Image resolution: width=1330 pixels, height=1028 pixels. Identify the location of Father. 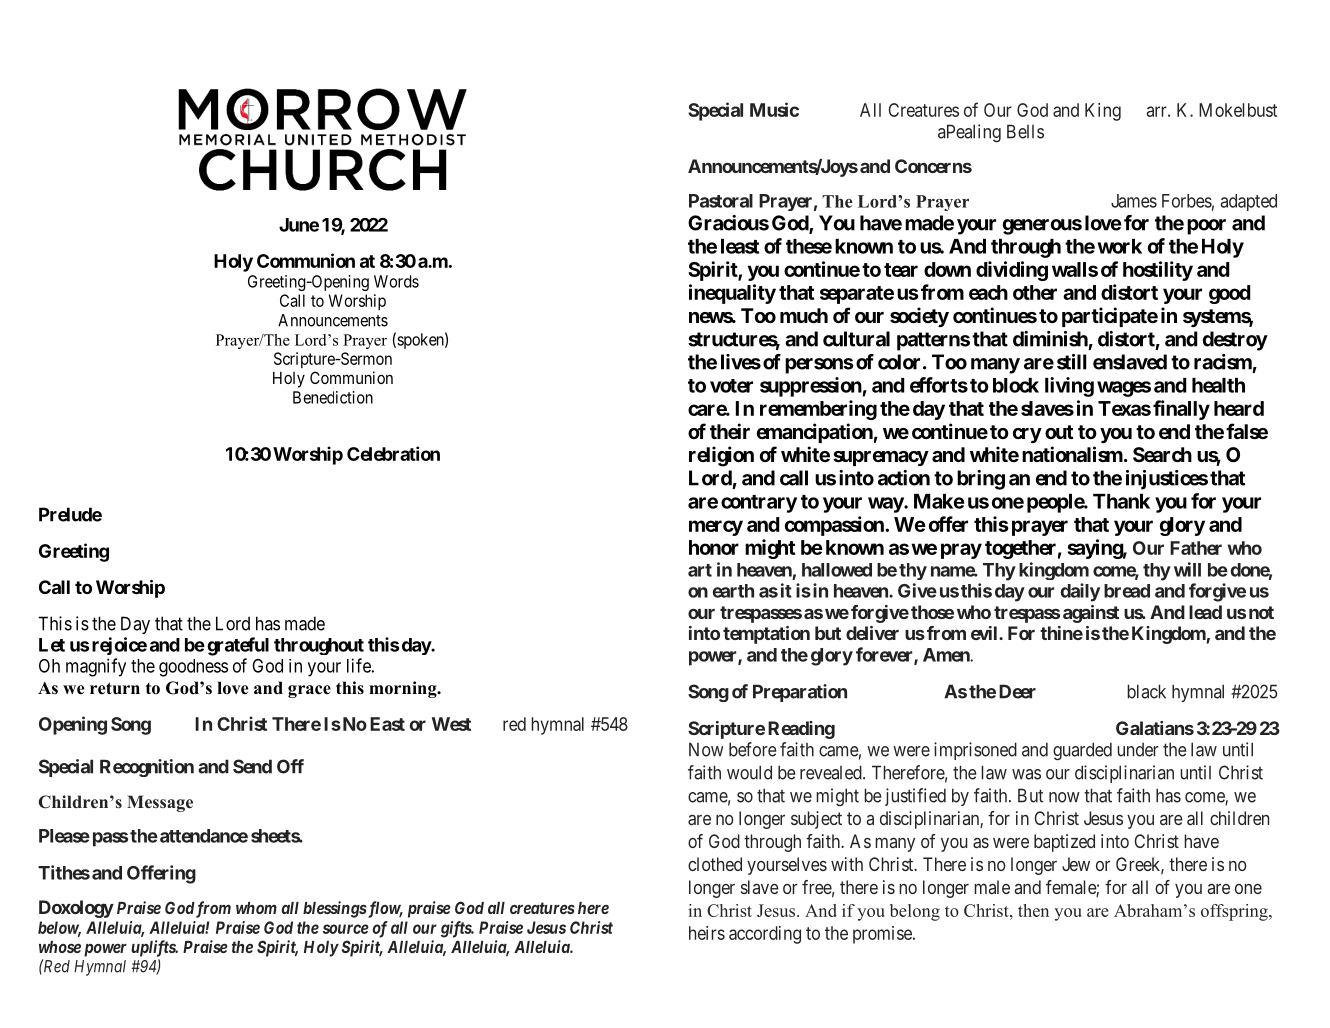
(1196, 548).
